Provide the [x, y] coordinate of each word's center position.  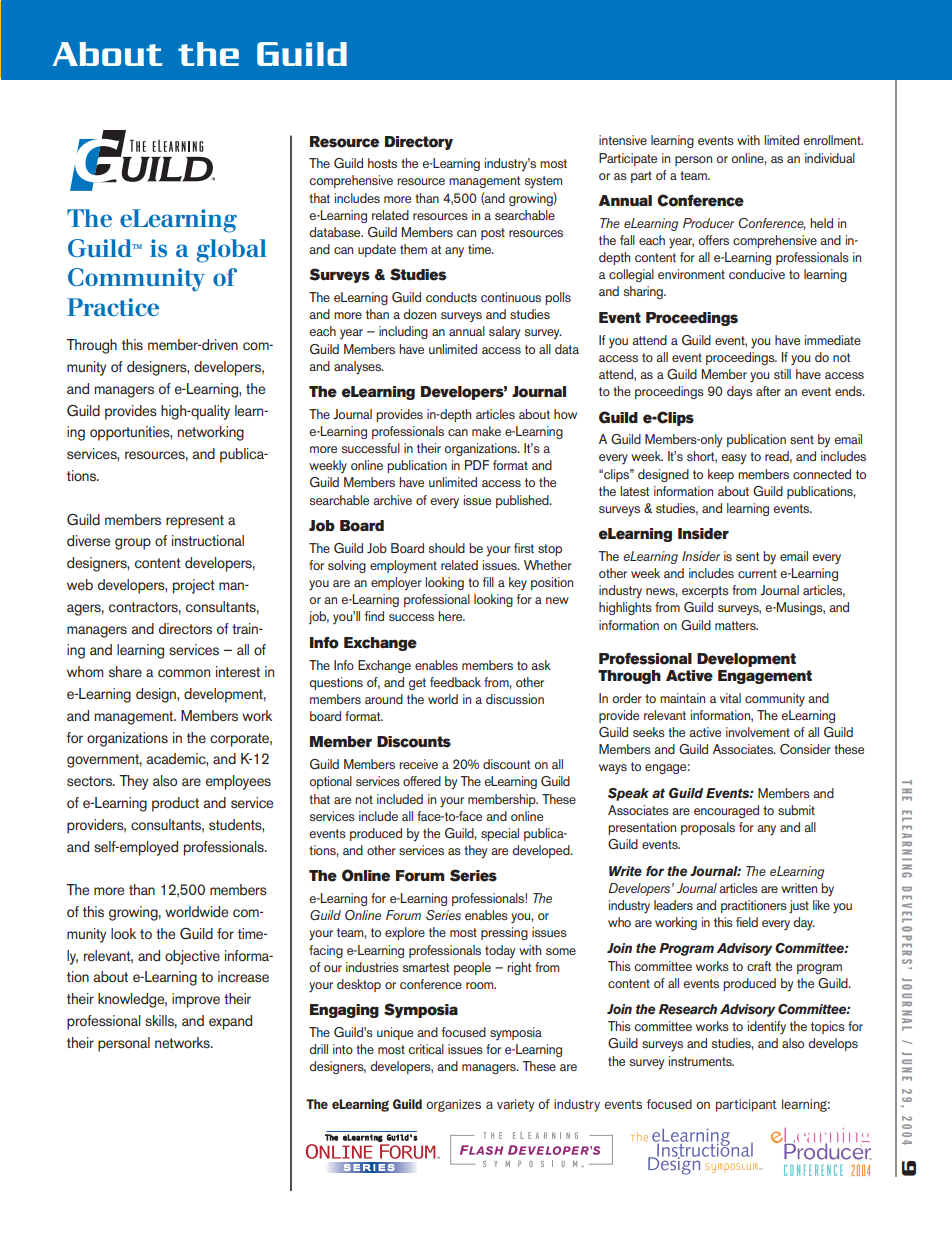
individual [830, 158]
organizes [453, 1105]
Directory [419, 143]
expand [230, 1022]
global [232, 251]
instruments [701, 1061]
